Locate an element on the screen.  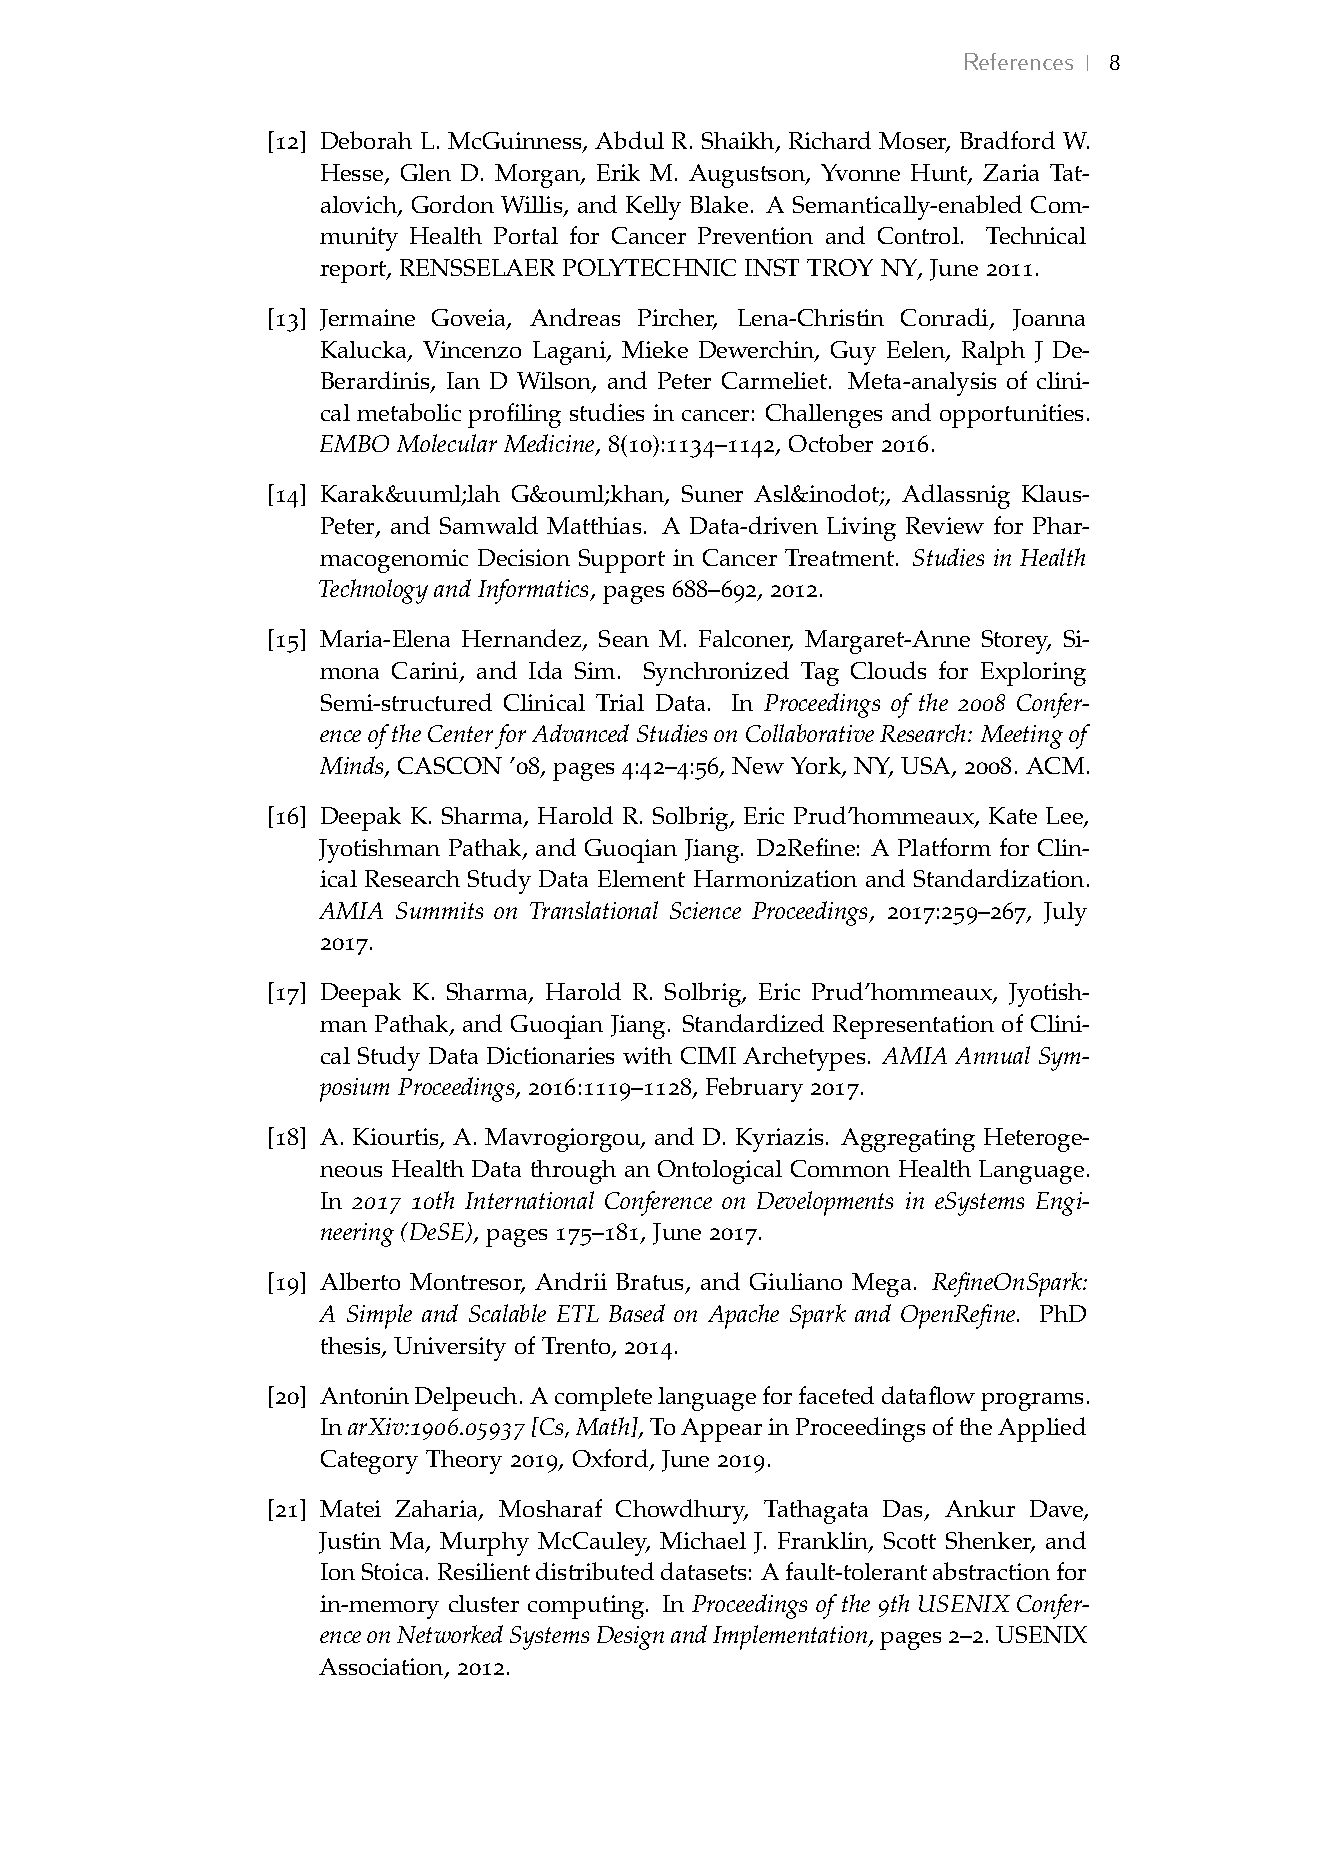
Networked is located at coordinates (450, 1634).
